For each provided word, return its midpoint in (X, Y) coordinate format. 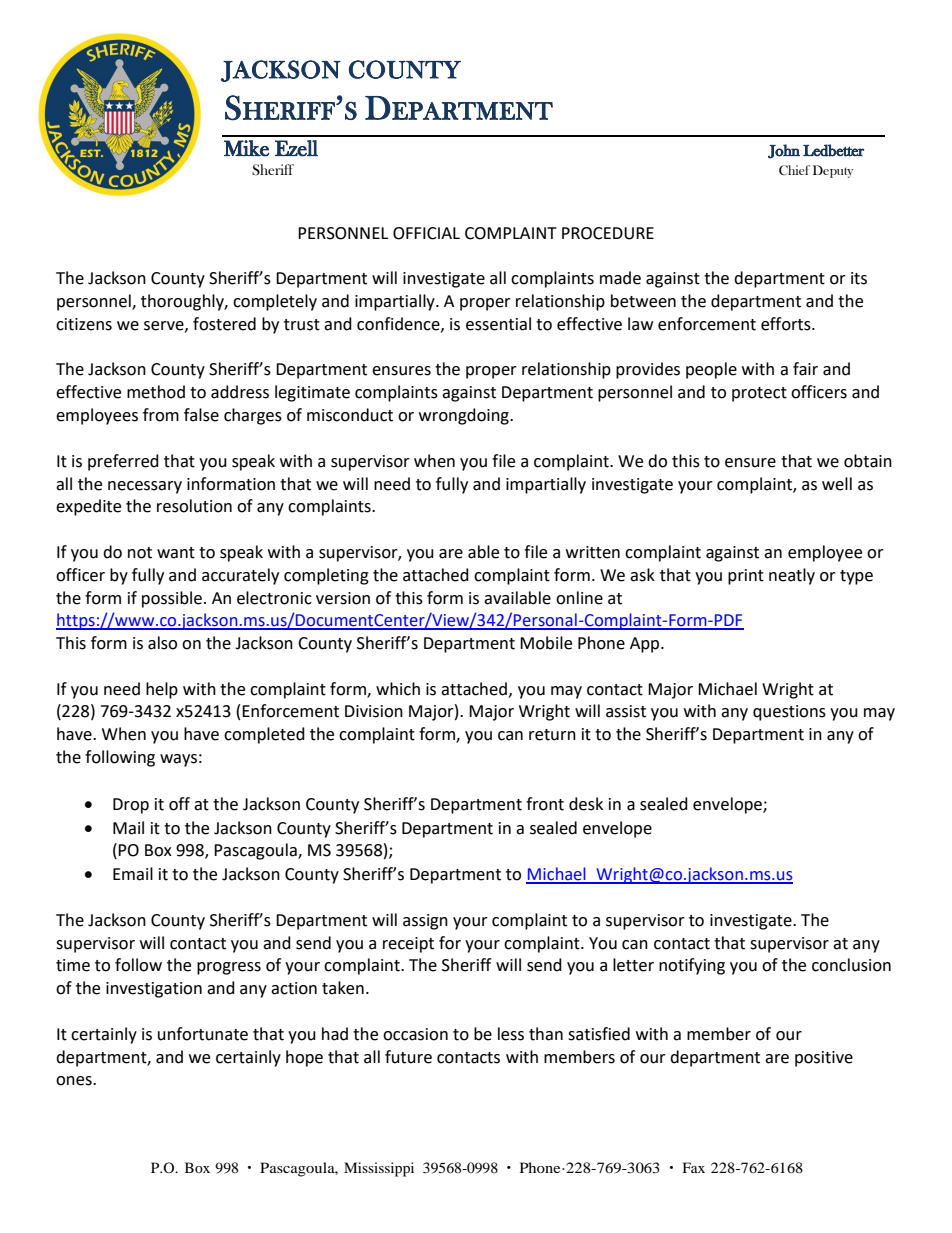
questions (789, 713)
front (545, 804)
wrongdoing (465, 416)
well (837, 484)
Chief (794, 170)
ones (75, 1081)
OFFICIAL (426, 233)
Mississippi (379, 1169)
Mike (246, 148)
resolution (194, 506)
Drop (131, 806)
